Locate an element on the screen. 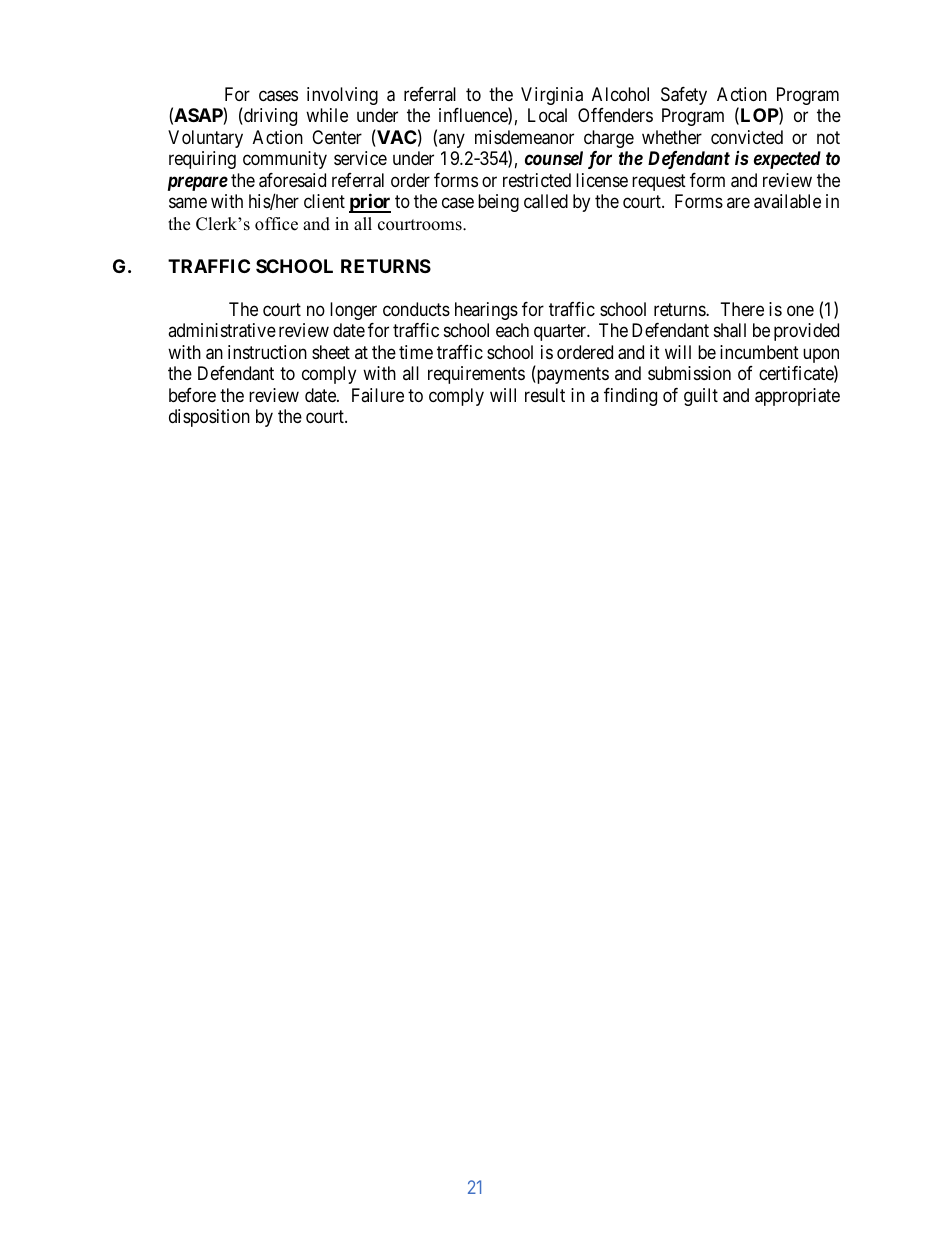 This screenshot has height=1233, width=952. being is located at coordinates (498, 203).
